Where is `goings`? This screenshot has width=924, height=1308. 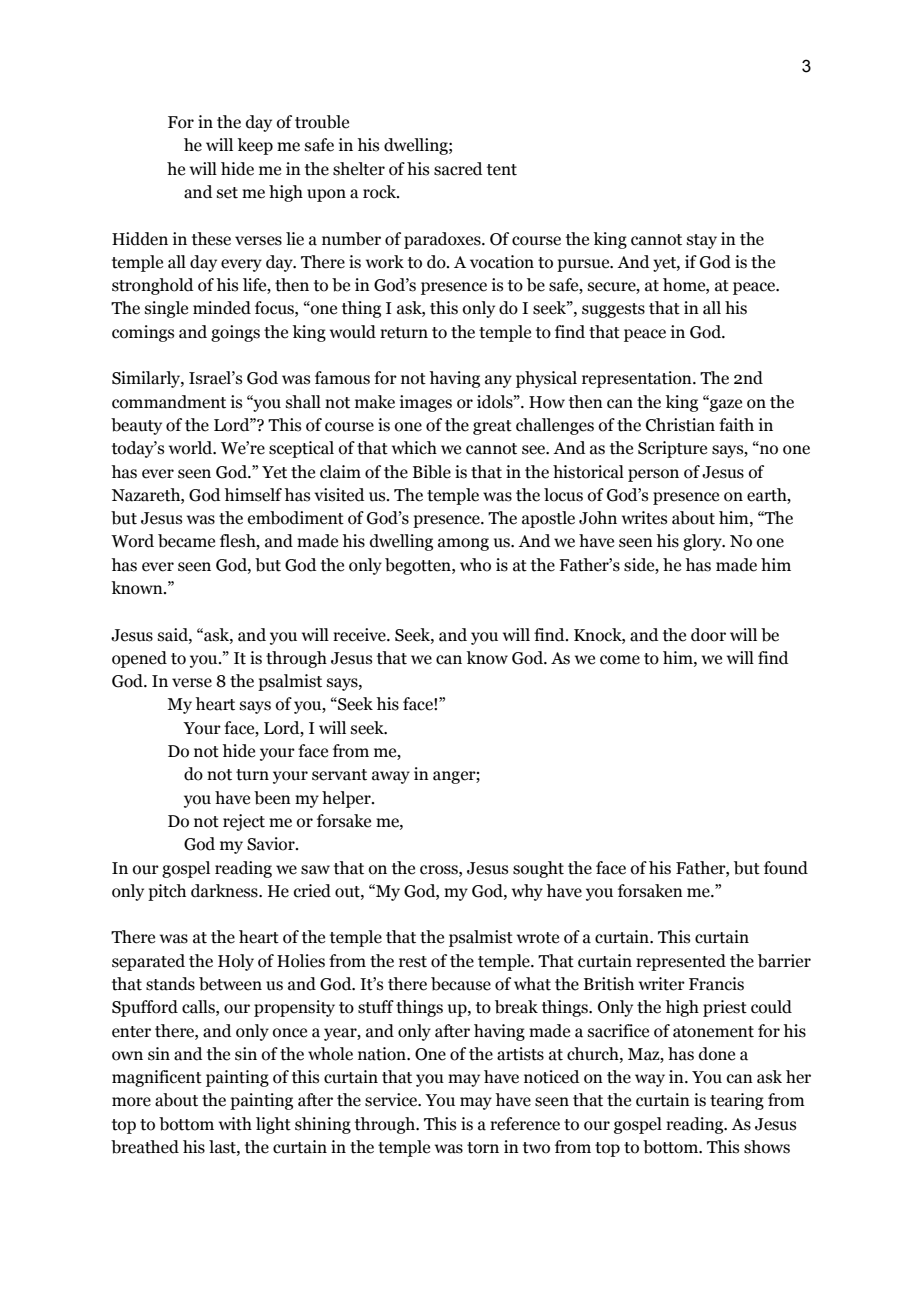 goings is located at coordinates (235, 333).
